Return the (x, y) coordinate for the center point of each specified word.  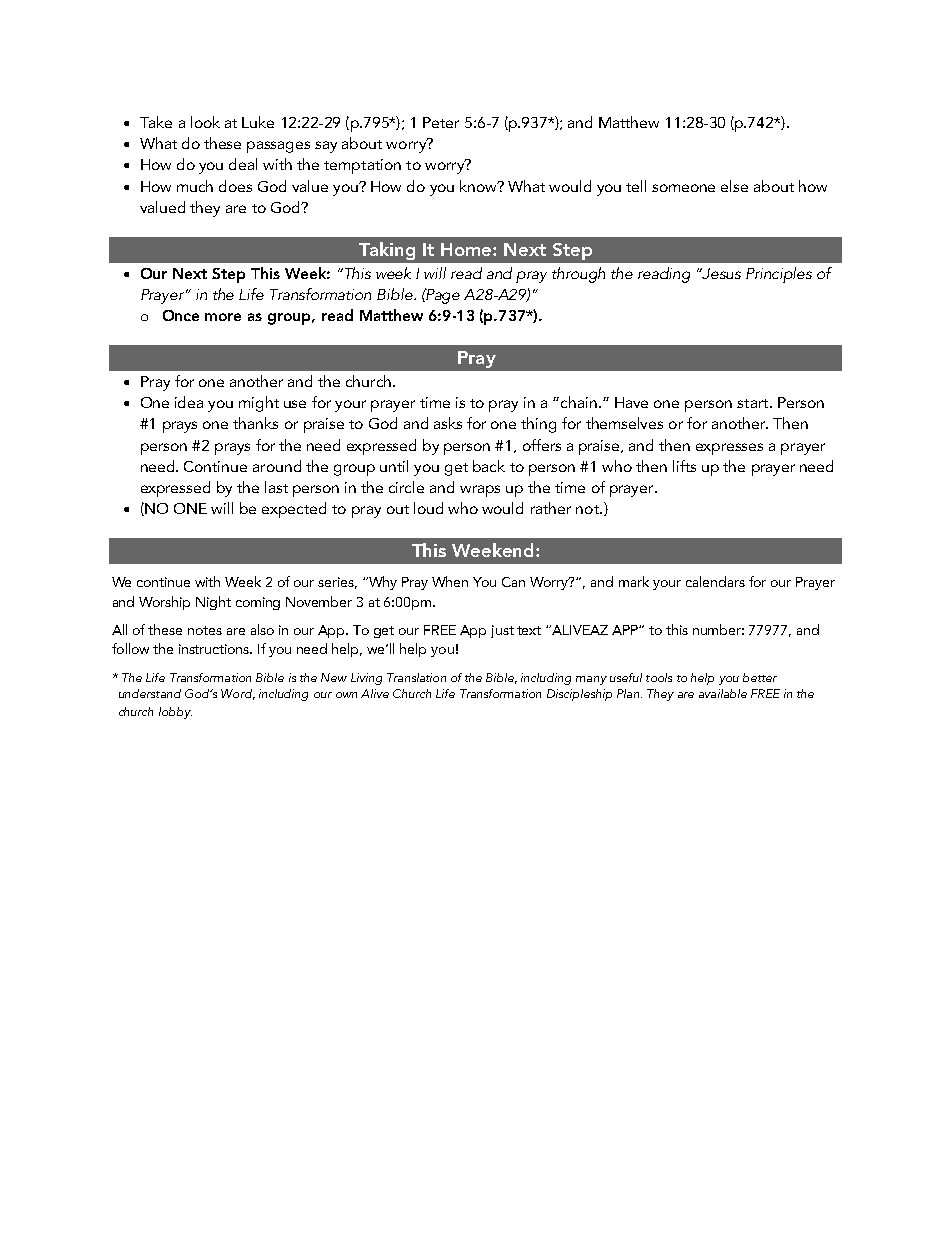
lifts (684, 466)
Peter (441, 122)
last (276, 487)
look (205, 122)
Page (442, 296)
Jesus (721, 273)
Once (181, 315)
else (734, 186)
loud (428, 508)
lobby (175, 713)
